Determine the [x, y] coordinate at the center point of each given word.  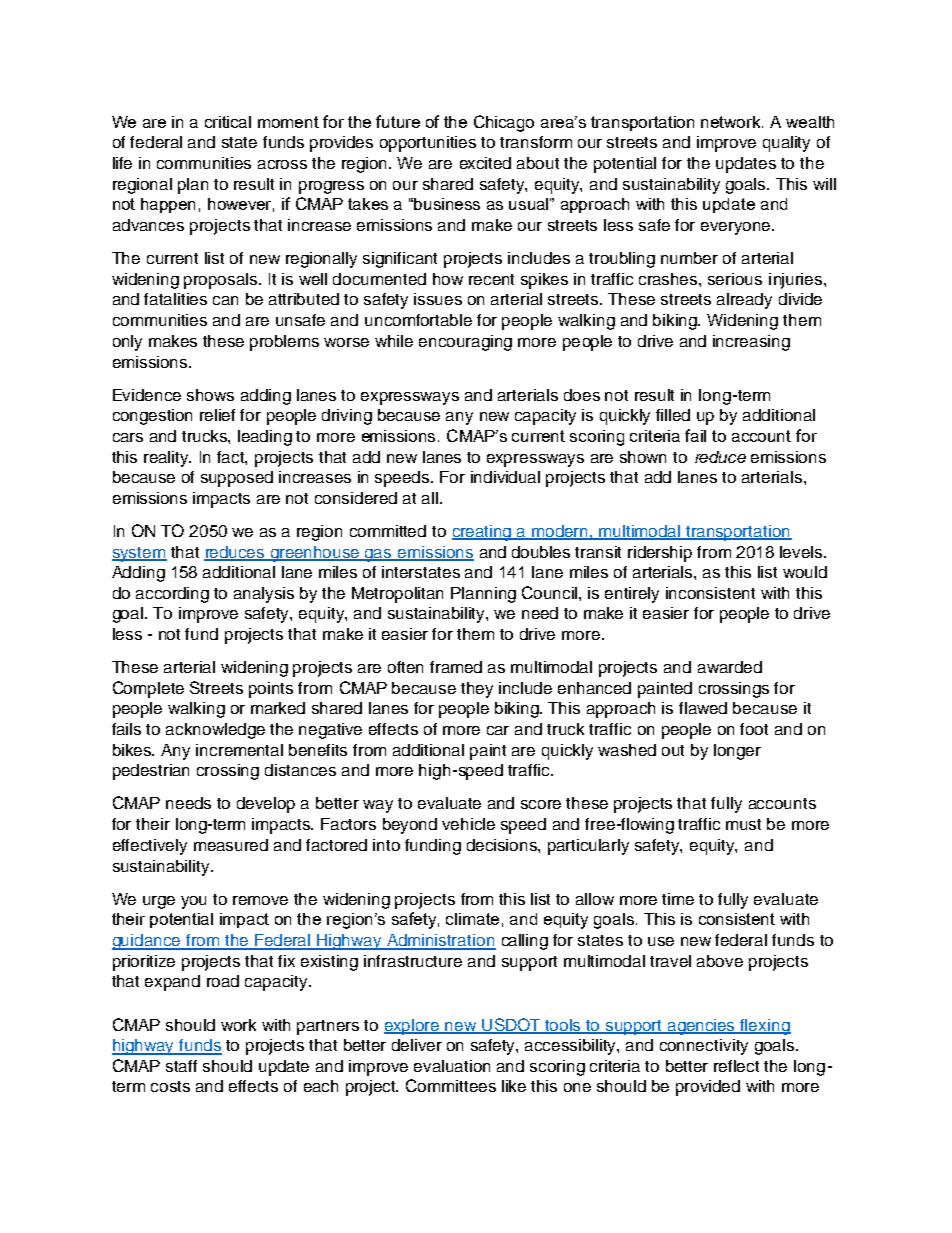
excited [485, 163]
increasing [751, 343]
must [743, 824]
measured [231, 845]
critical [228, 122]
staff [181, 1066]
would [805, 572]
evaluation [452, 1066]
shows [210, 395]
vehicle [468, 824]
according [172, 595]
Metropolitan [397, 595]
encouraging [465, 343]
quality [786, 144]
